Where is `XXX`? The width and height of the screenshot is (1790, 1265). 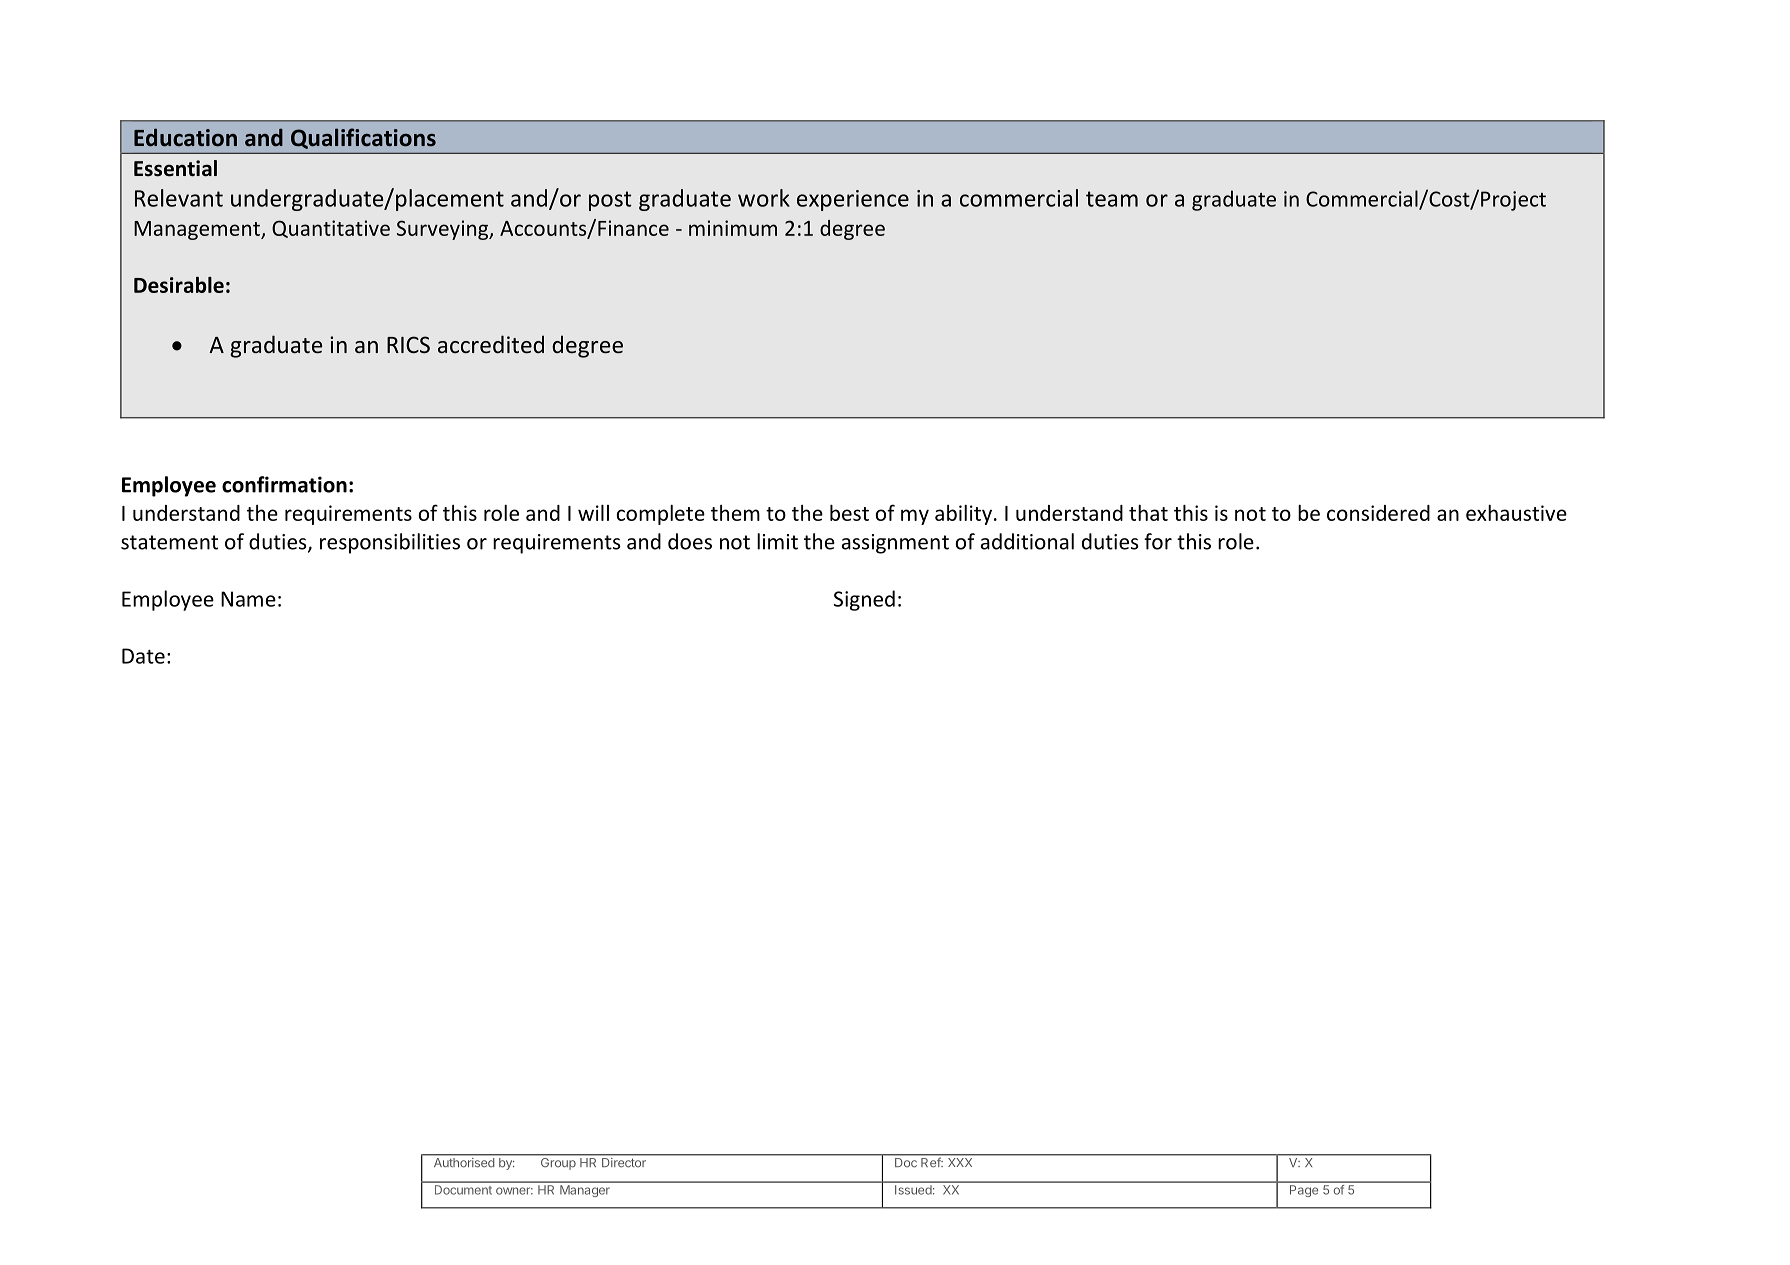 XXX is located at coordinates (960, 1162).
